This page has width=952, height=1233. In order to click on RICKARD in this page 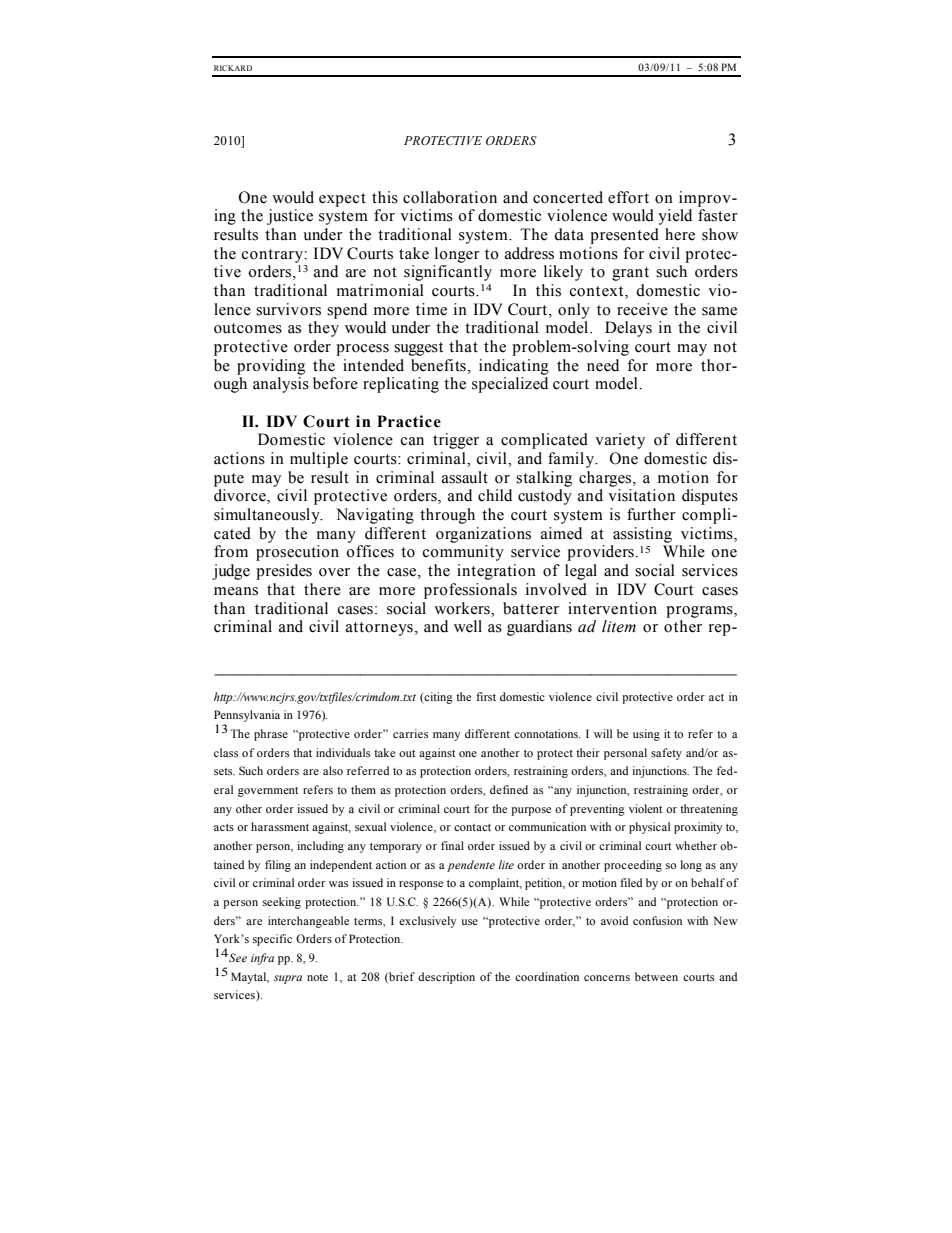, I will do `click(233, 68)`.
